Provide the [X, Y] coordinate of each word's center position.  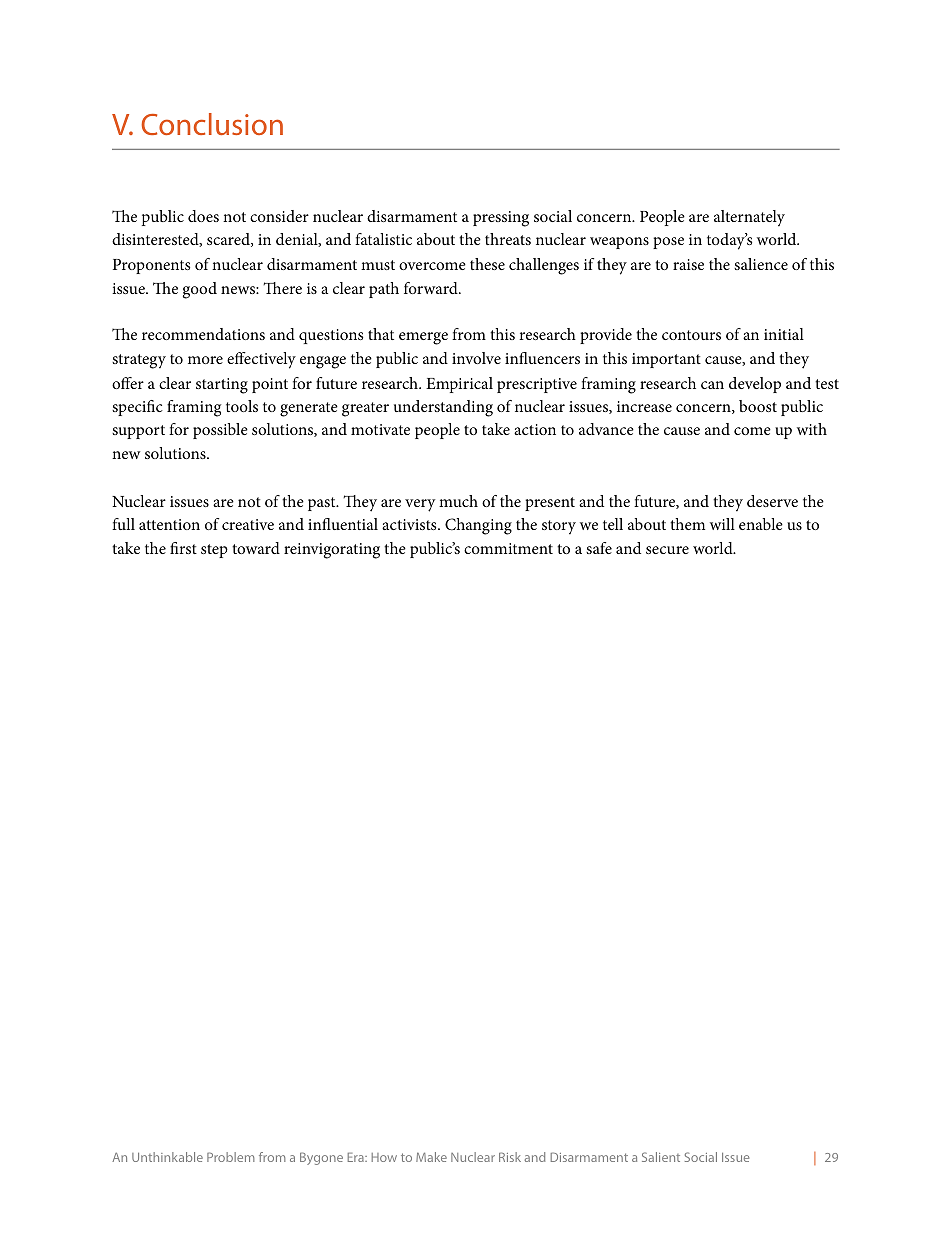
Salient [661, 1157]
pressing [501, 219]
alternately [749, 218]
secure [667, 550]
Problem [231, 1157]
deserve [772, 501]
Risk [510, 1157]
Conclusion [212, 124]
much [458, 501]
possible [220, 431]
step [214, 551]
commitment [508, 548]
